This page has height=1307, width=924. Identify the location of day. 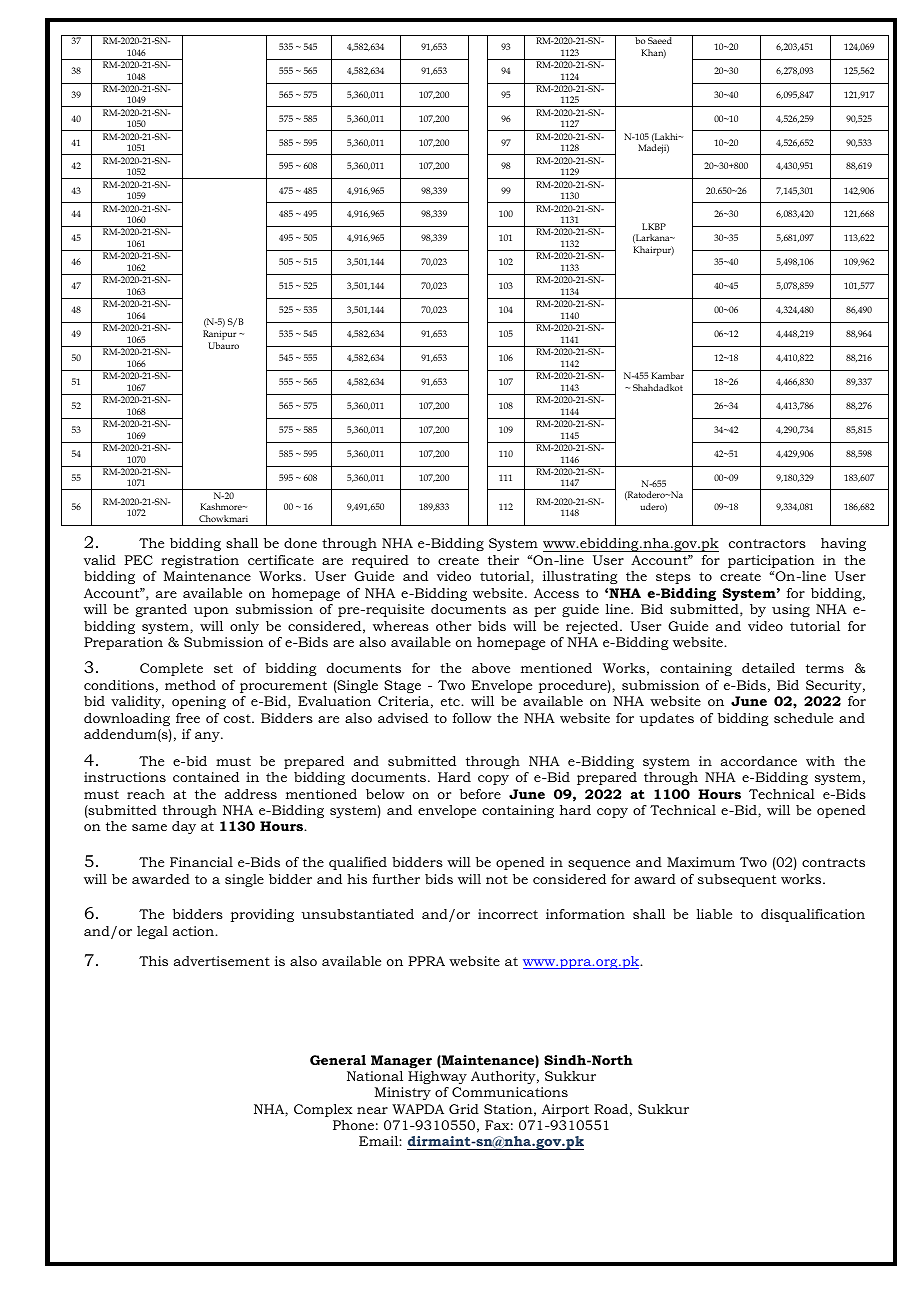
(184, 827).
